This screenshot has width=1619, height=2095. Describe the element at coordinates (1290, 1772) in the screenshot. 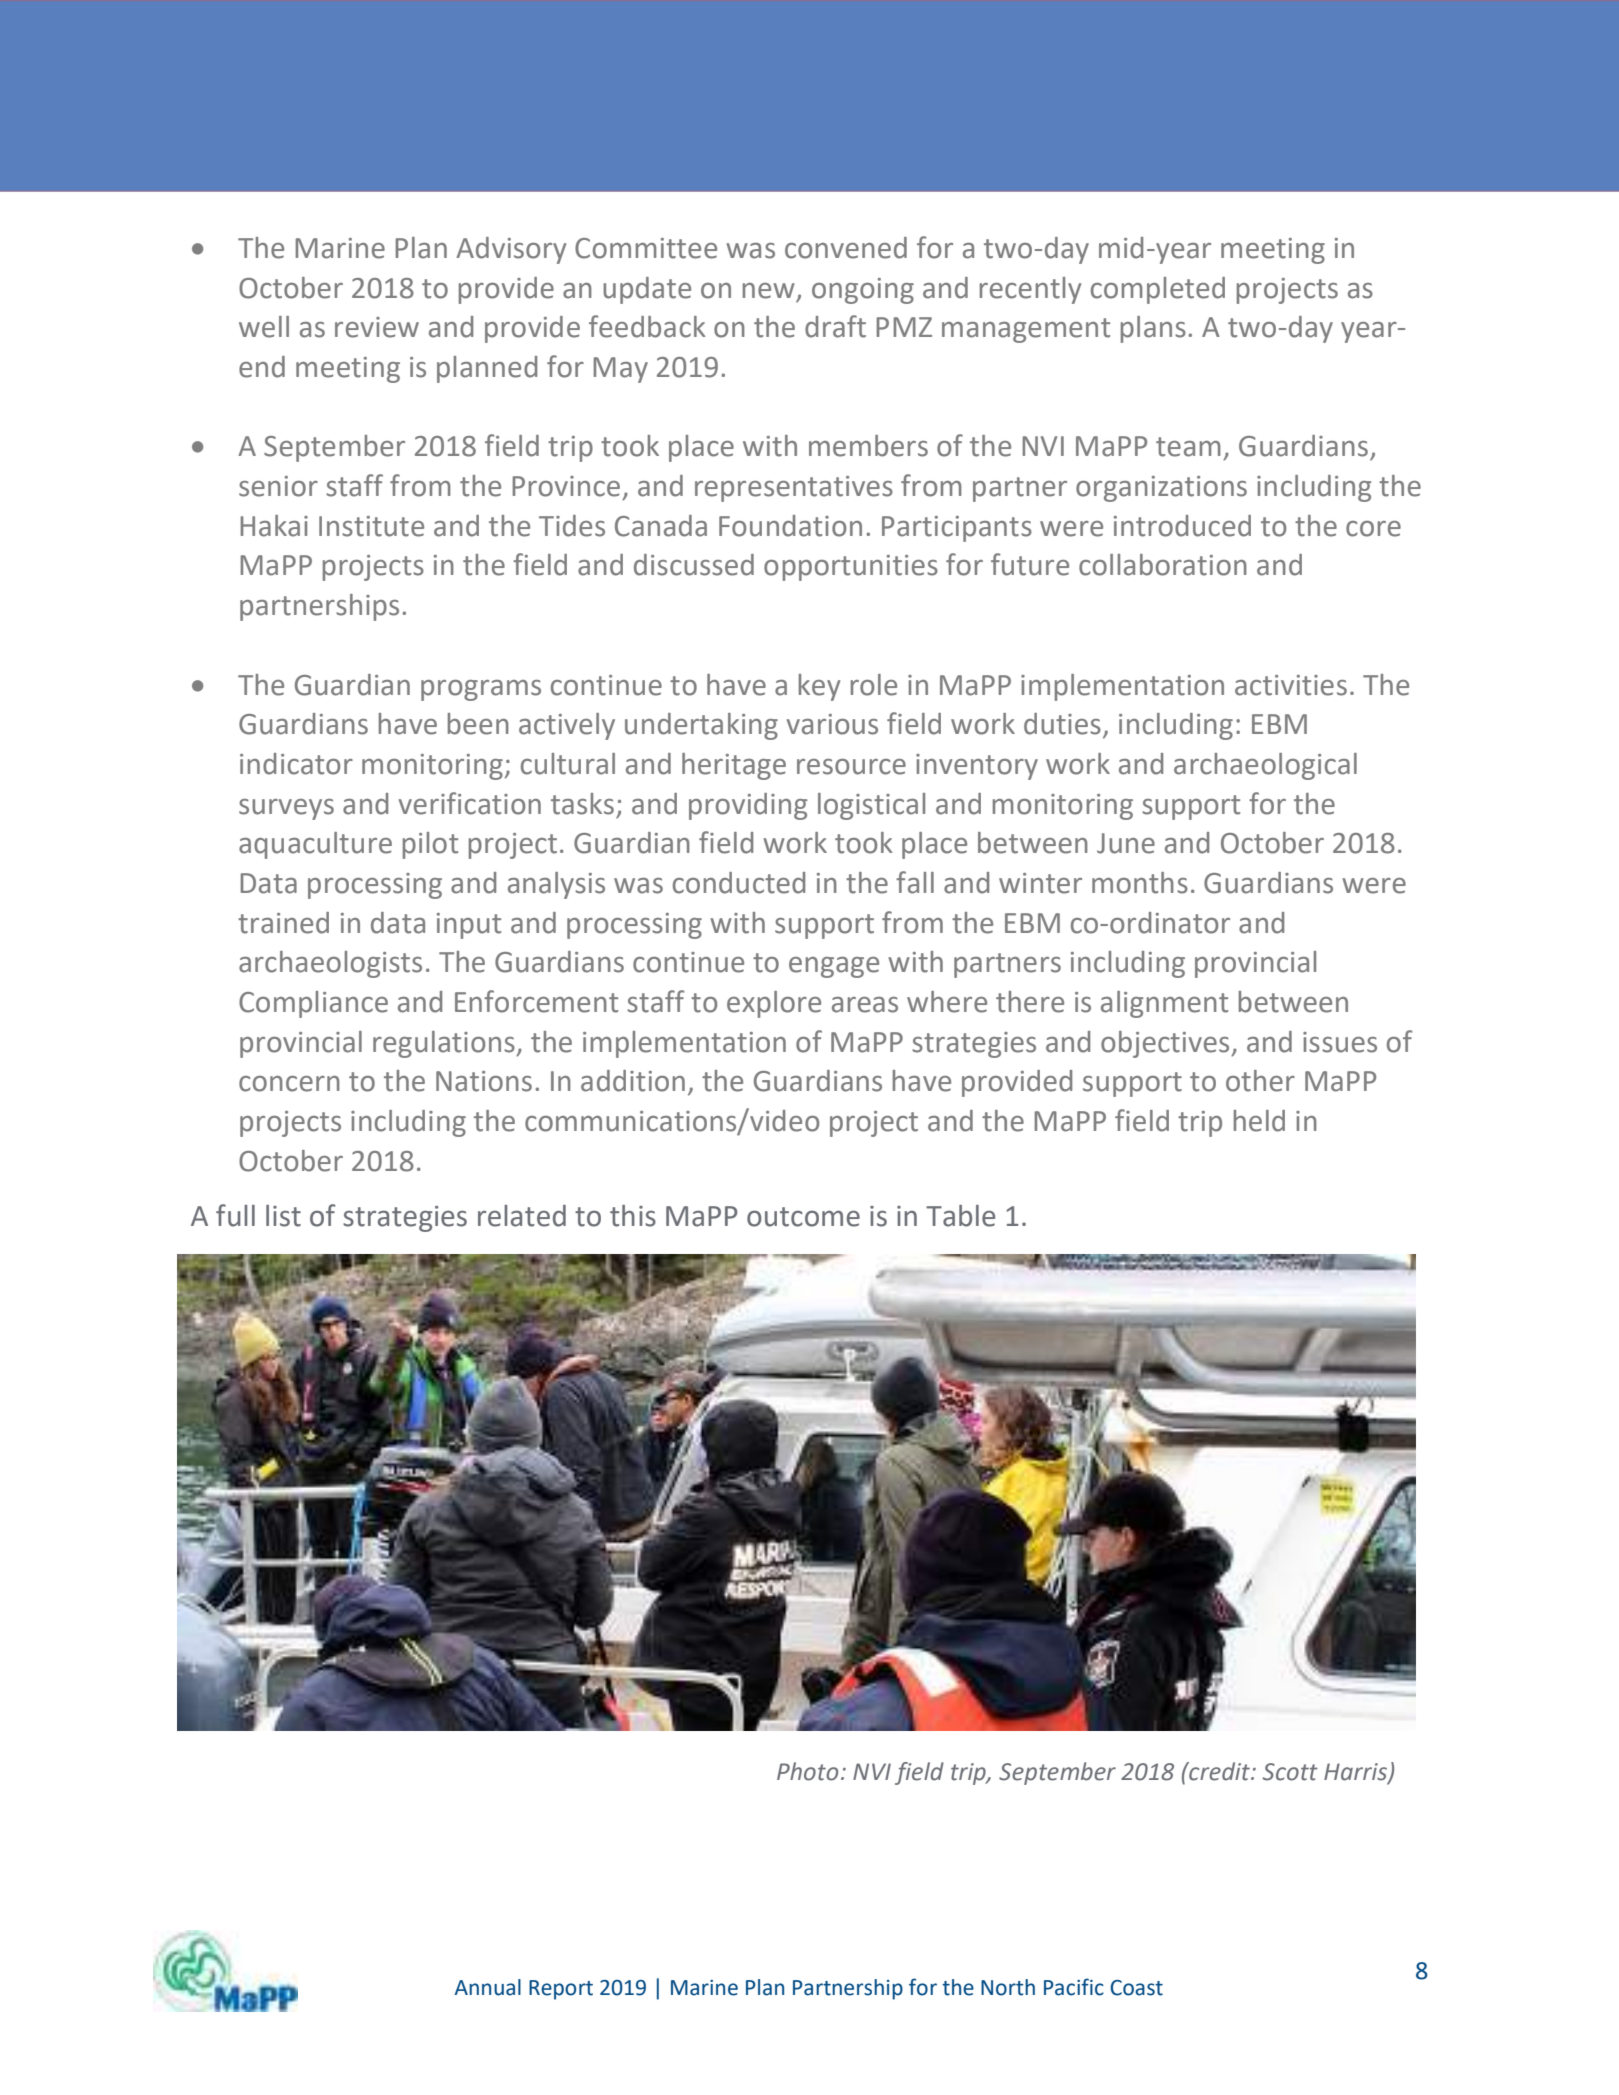

I see `Scott` at that location.
